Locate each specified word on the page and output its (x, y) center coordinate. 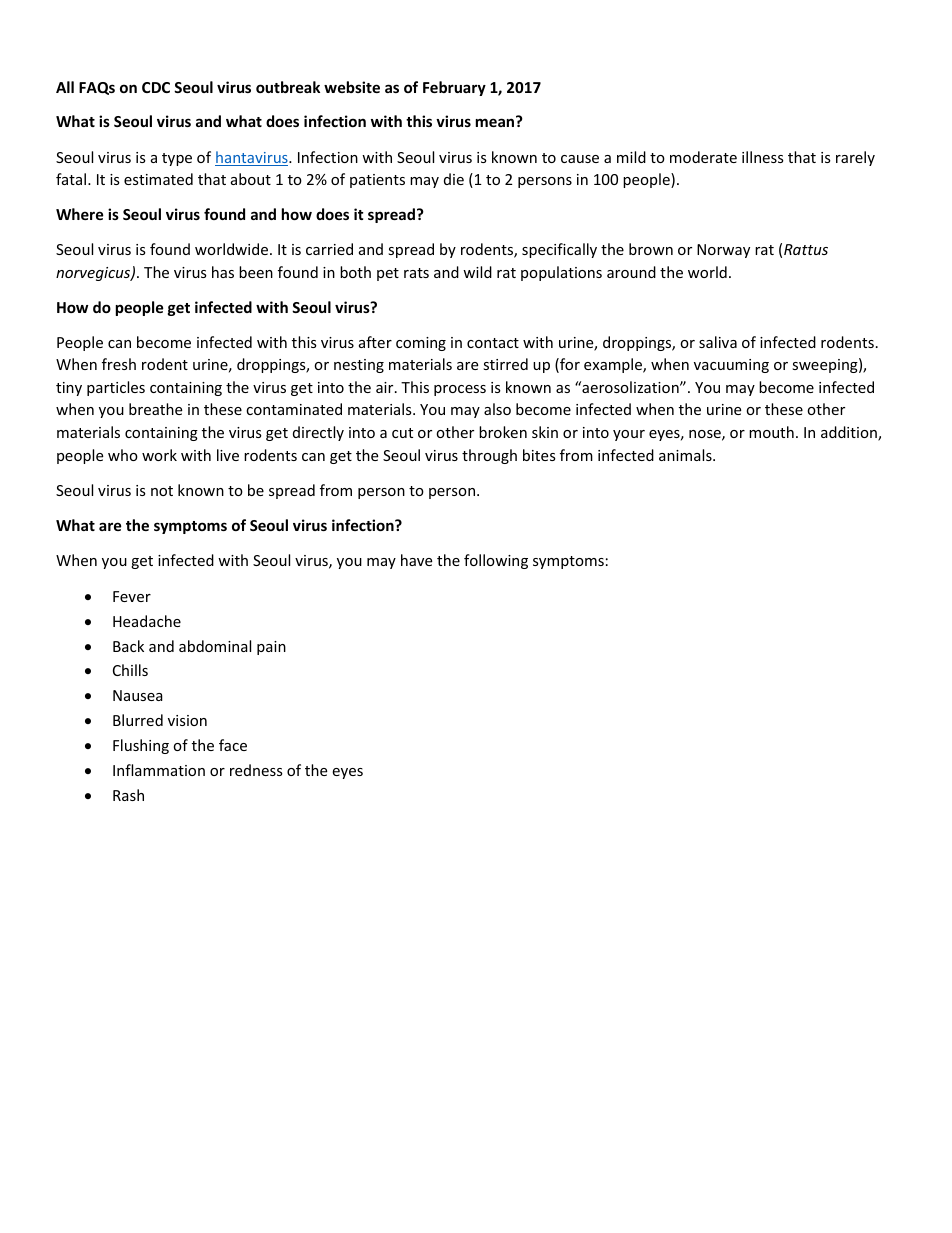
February (454, 88)
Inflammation (159, 770)
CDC (156, 87)
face (233, 745)
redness (256, 770)
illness (763, 157)
